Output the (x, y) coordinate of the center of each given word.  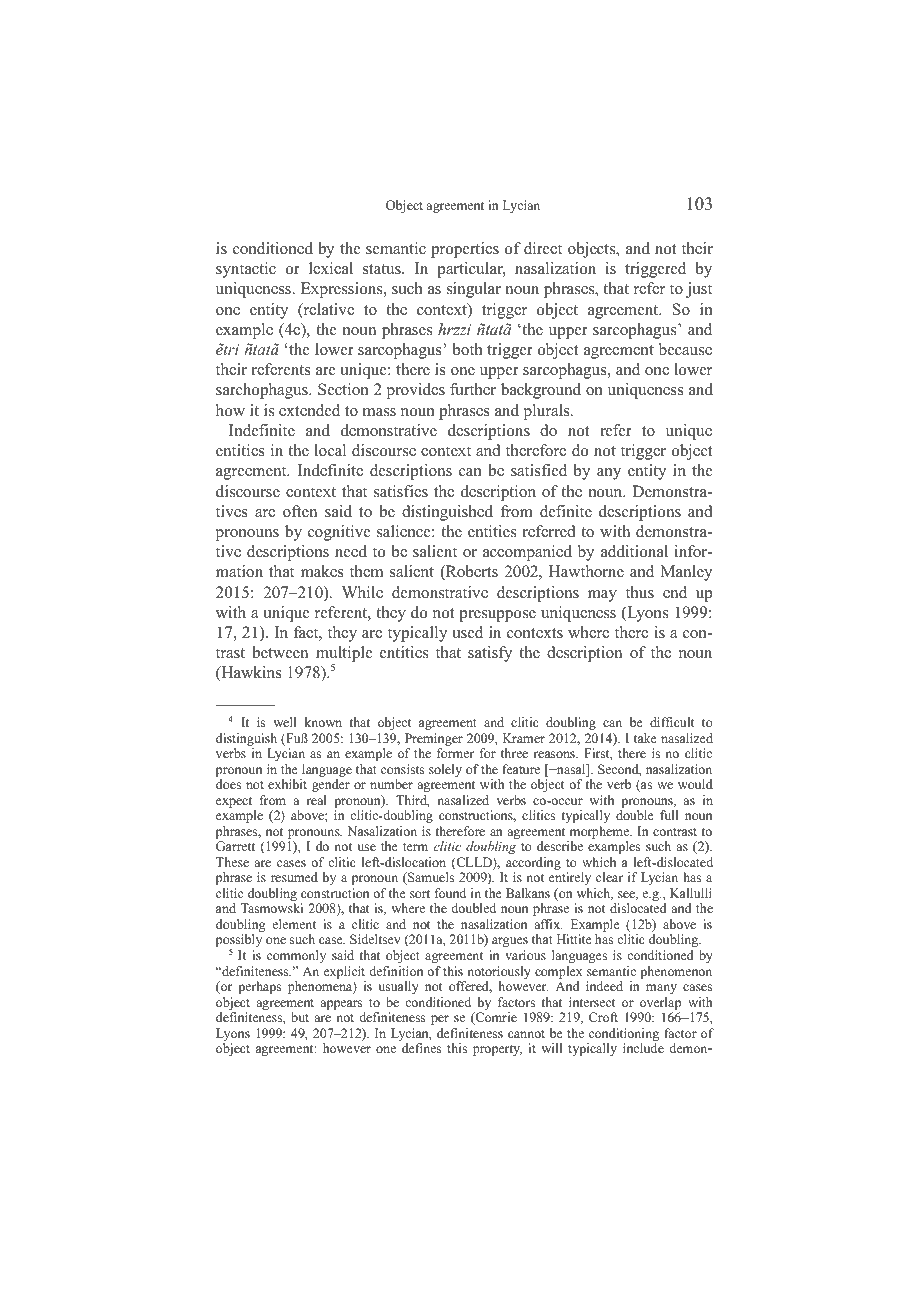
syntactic (246, 270)
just (699, 290)
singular (474, 290)
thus (640, 592)
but (300, 1017)
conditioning (623, 1036)
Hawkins (250, 673)
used (467, 632)
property (497, 1050)
